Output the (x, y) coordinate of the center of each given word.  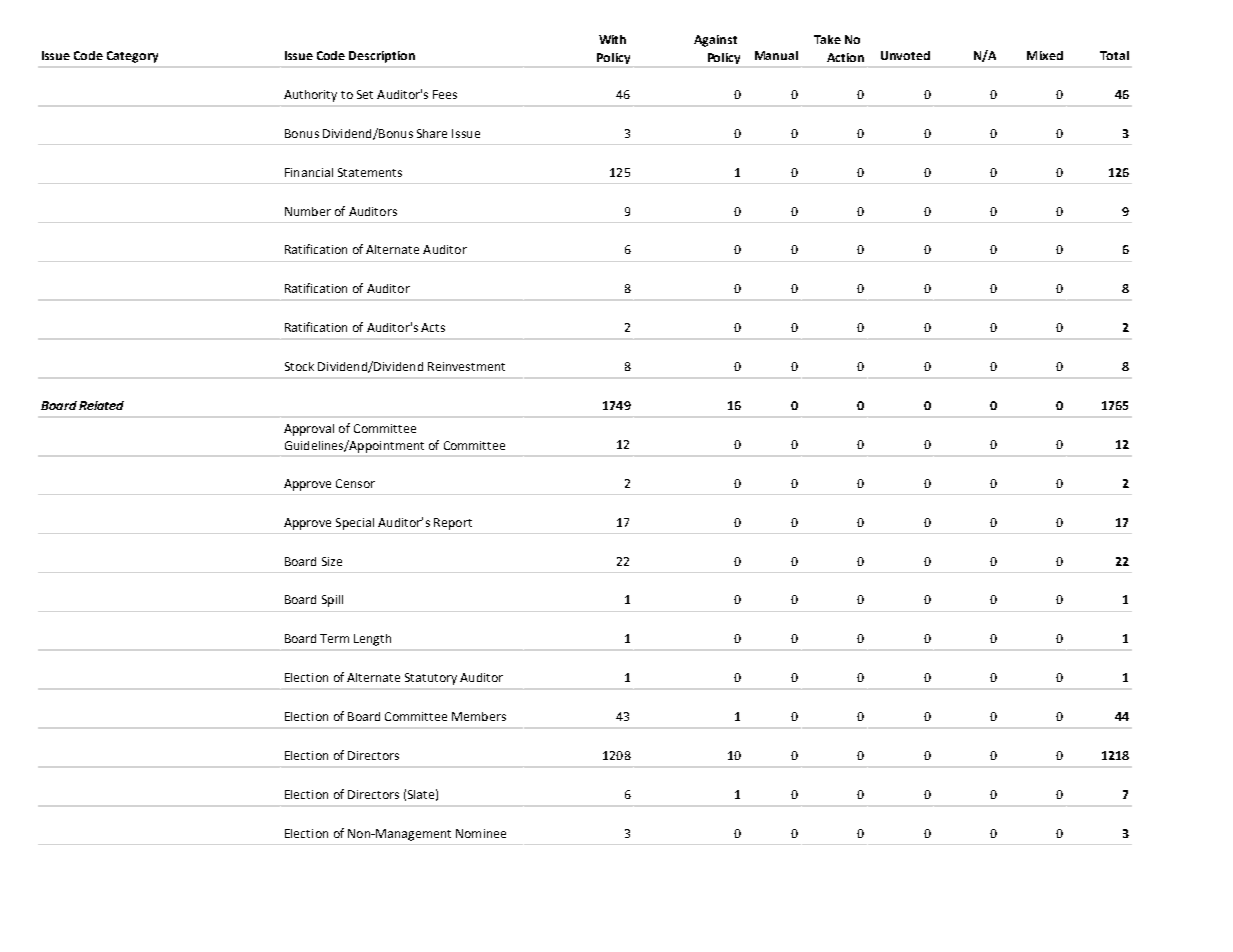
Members (479, 716)
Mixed (1045, 55)
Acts (433, 327)
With (612, 39)
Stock (299, 366)
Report (453, 524)
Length (372, 640)
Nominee (481, 833)
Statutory (431, 679)
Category (132, 57)
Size (332, 561)
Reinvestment (466, 366)
